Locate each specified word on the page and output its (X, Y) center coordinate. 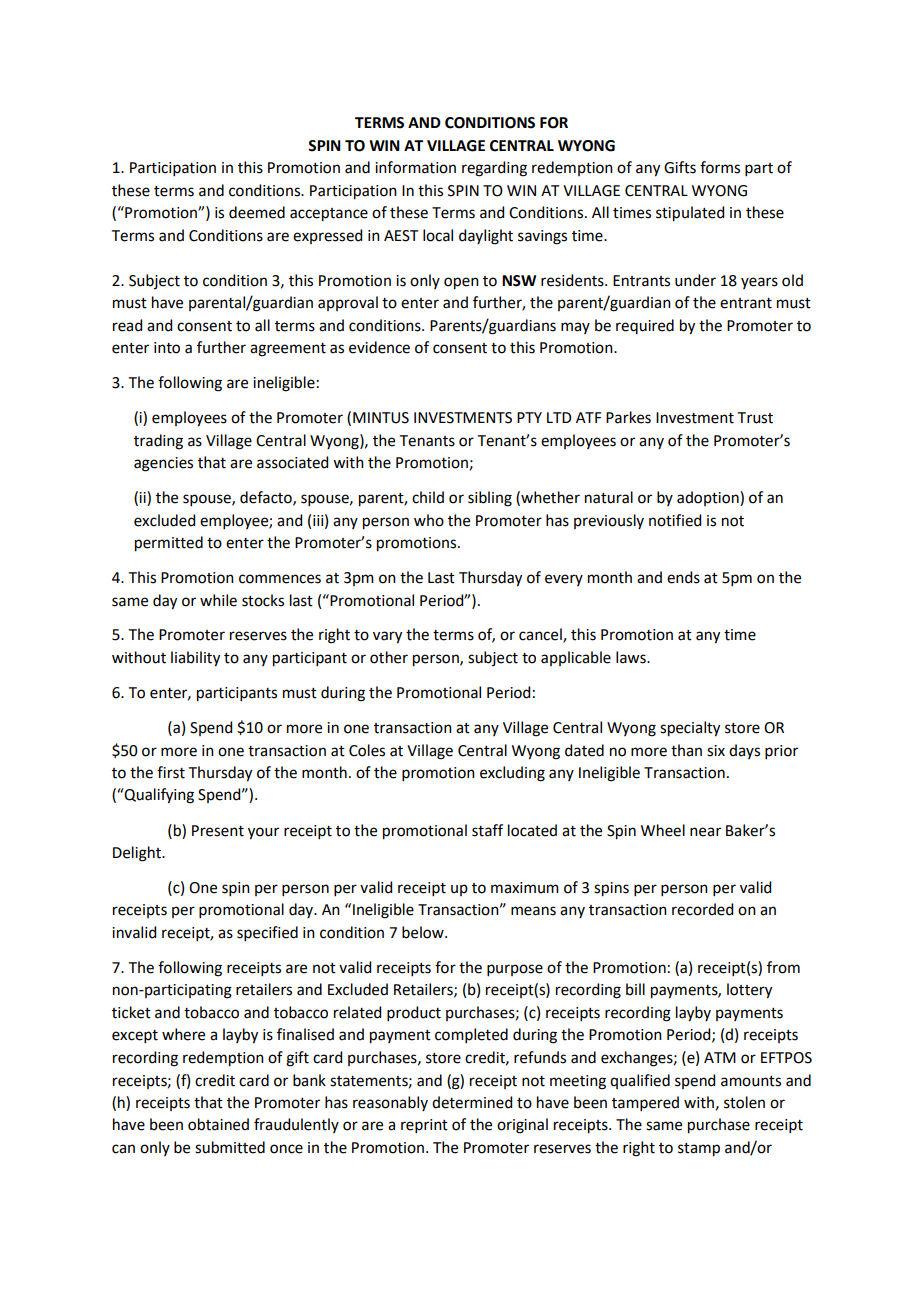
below (424, 932)
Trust (755, 418)
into (167, 348)
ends (683, 577)
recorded (702, 909)
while (218, 600)
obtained (218, 1124)
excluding (512, 774)
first (171, 772)
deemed (257, 212)
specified (267, 933)
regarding (494, 169)
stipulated (690, 214)
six (716, 751)
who (429, 520)
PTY (529, 417)
